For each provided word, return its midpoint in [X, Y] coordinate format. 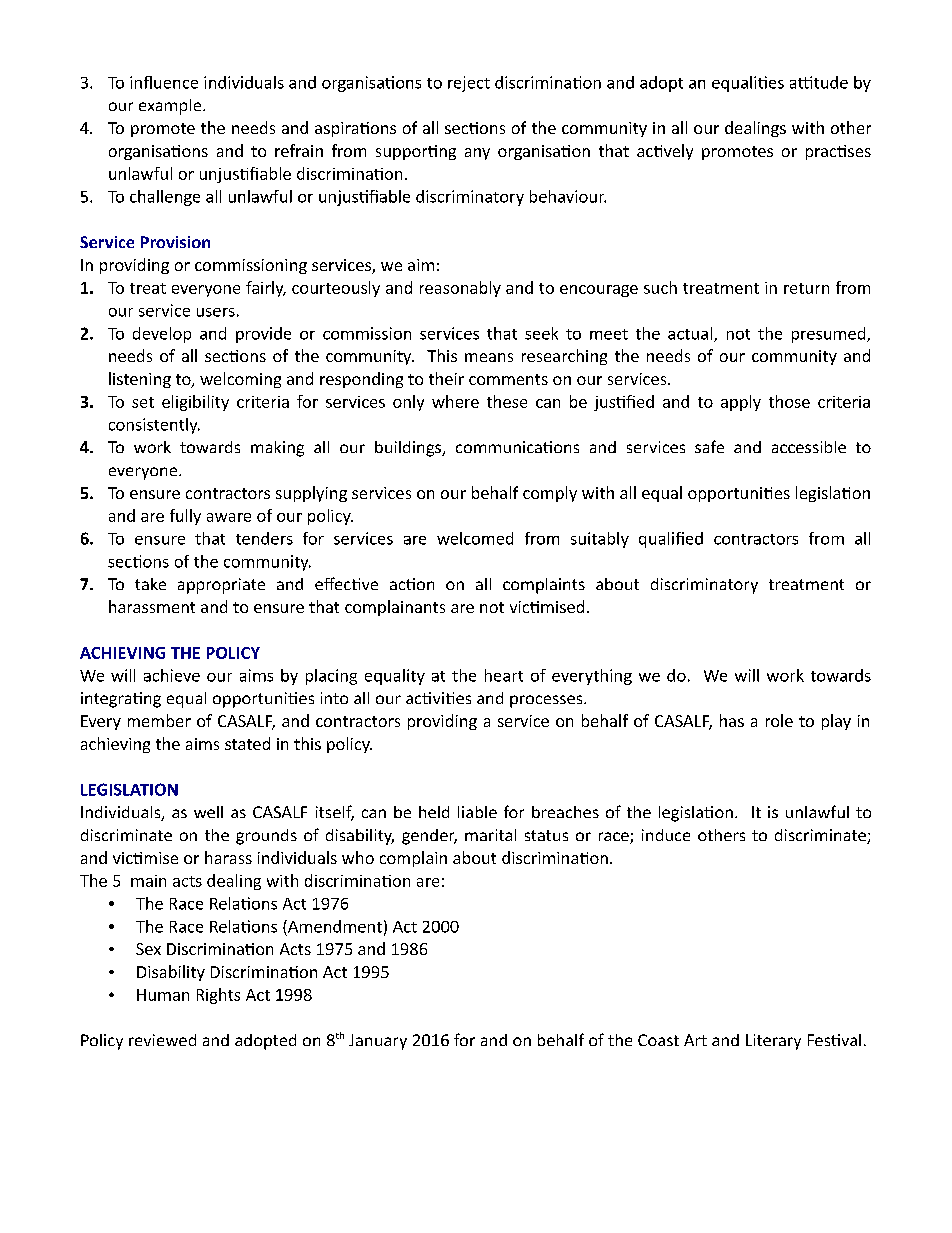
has [732, 720]
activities [438, 698]
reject [469, 84]
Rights [218, 996]
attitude [819, 82]
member [159, 720]
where [455, 401]
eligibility [195, 403]
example [171, 107]
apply [741, 403]
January [378, 1042]
